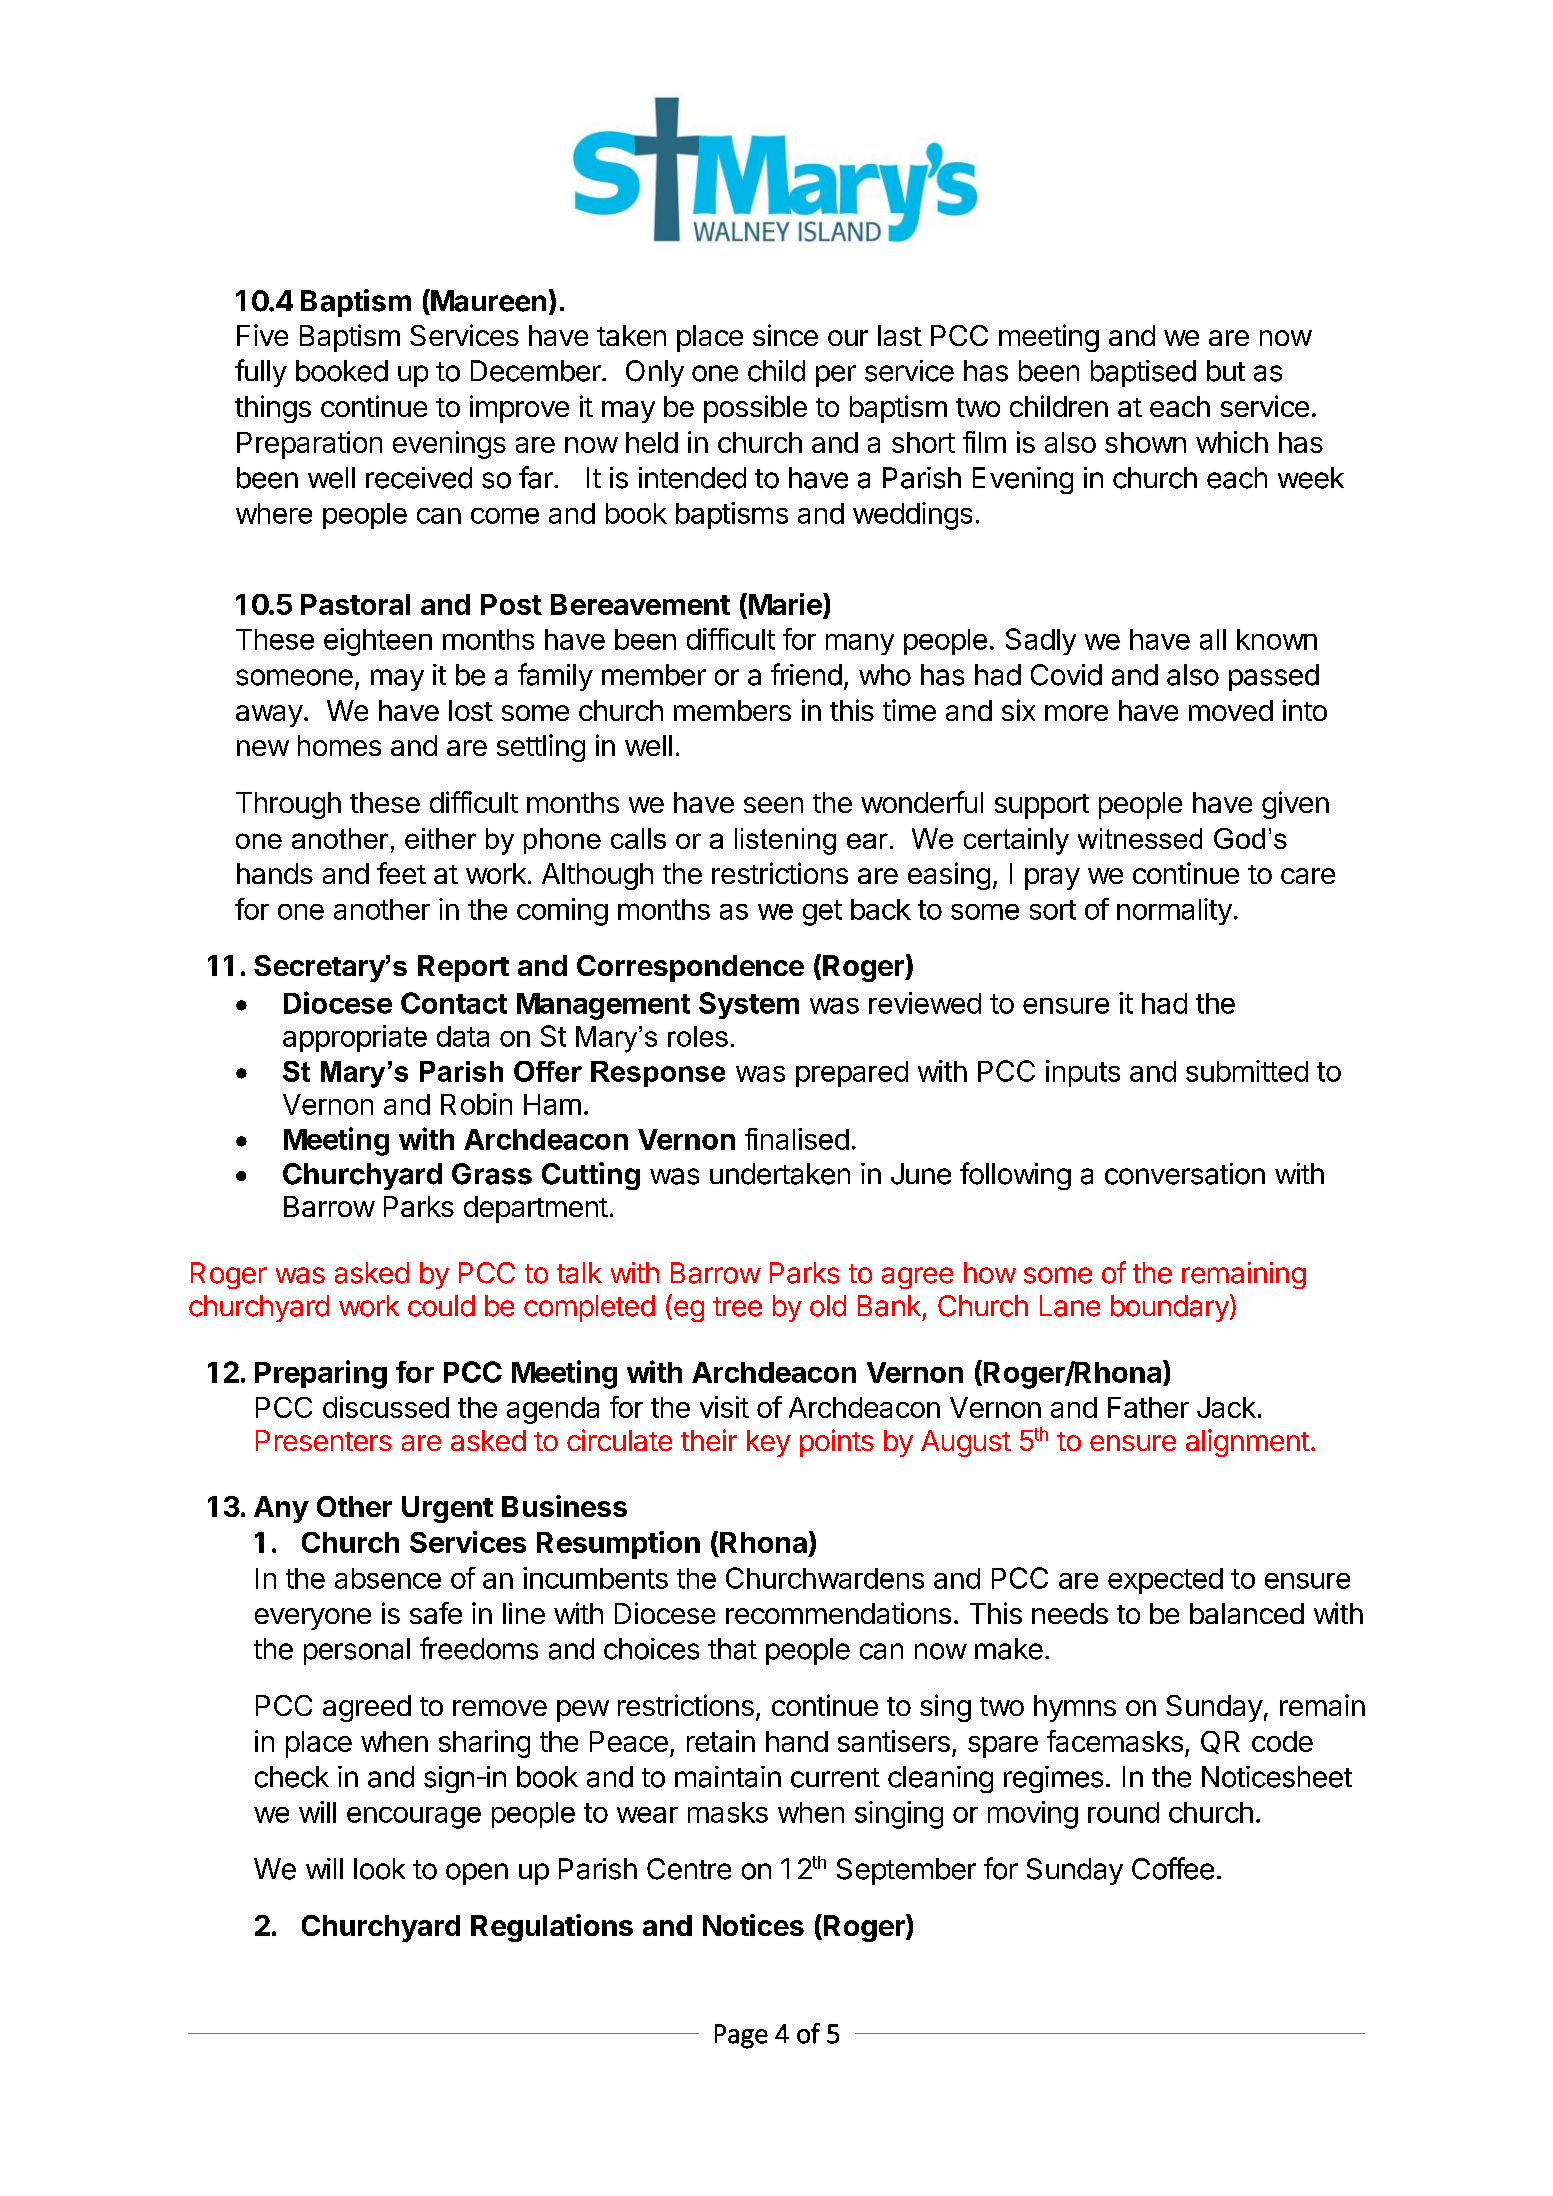  Describe the element at coordinates (1173, 1868) in the screenshot. I see `Coffee` at that location.
